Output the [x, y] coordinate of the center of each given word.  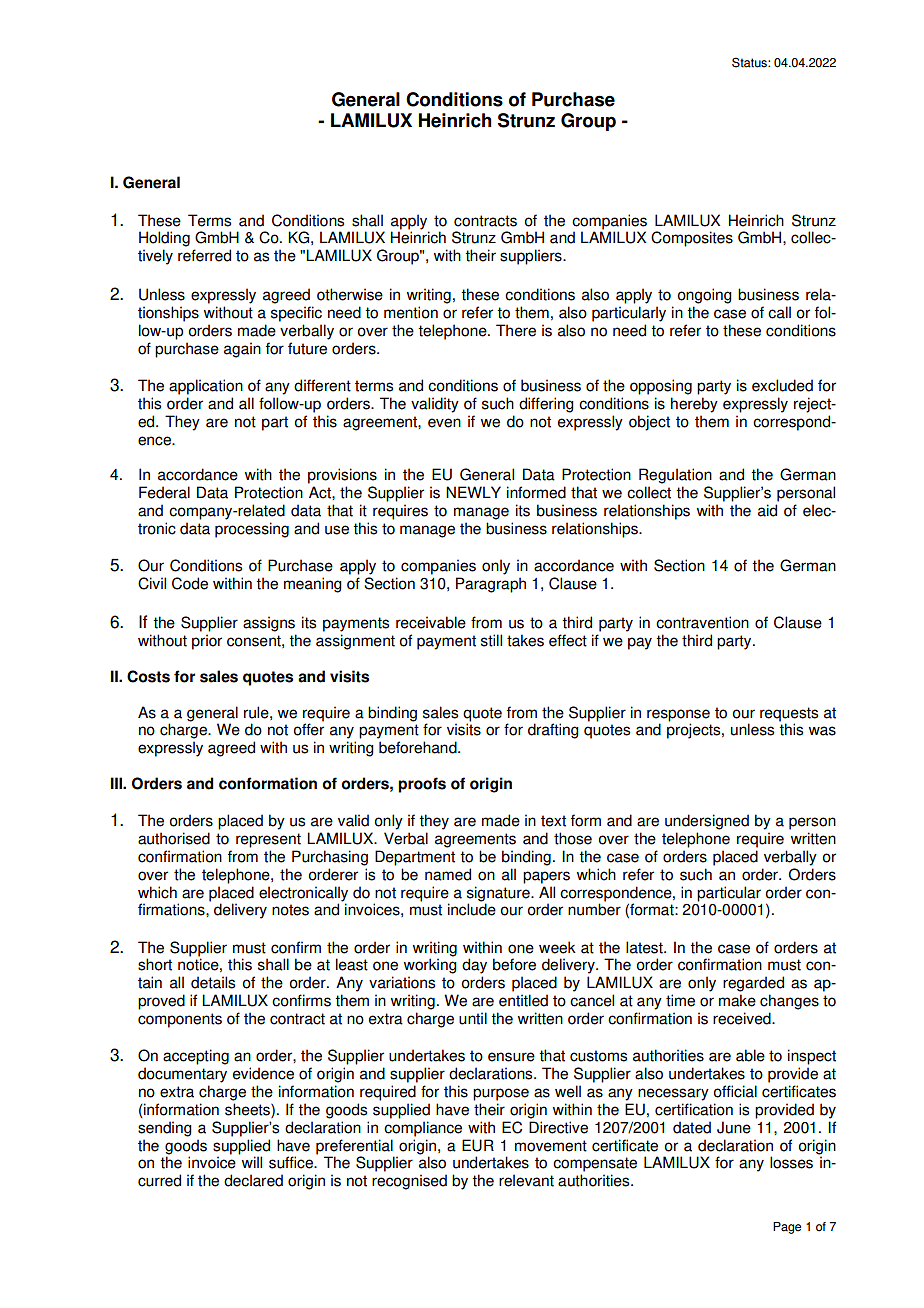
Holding [164, 239]
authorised [174, 838]
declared [253, 1180]
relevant [526, 1180]
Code [190, 583]
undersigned [707, 822]
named [448, 874]
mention [411, 312]
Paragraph [491, 585]
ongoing [705, 296]
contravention [702, 622]
